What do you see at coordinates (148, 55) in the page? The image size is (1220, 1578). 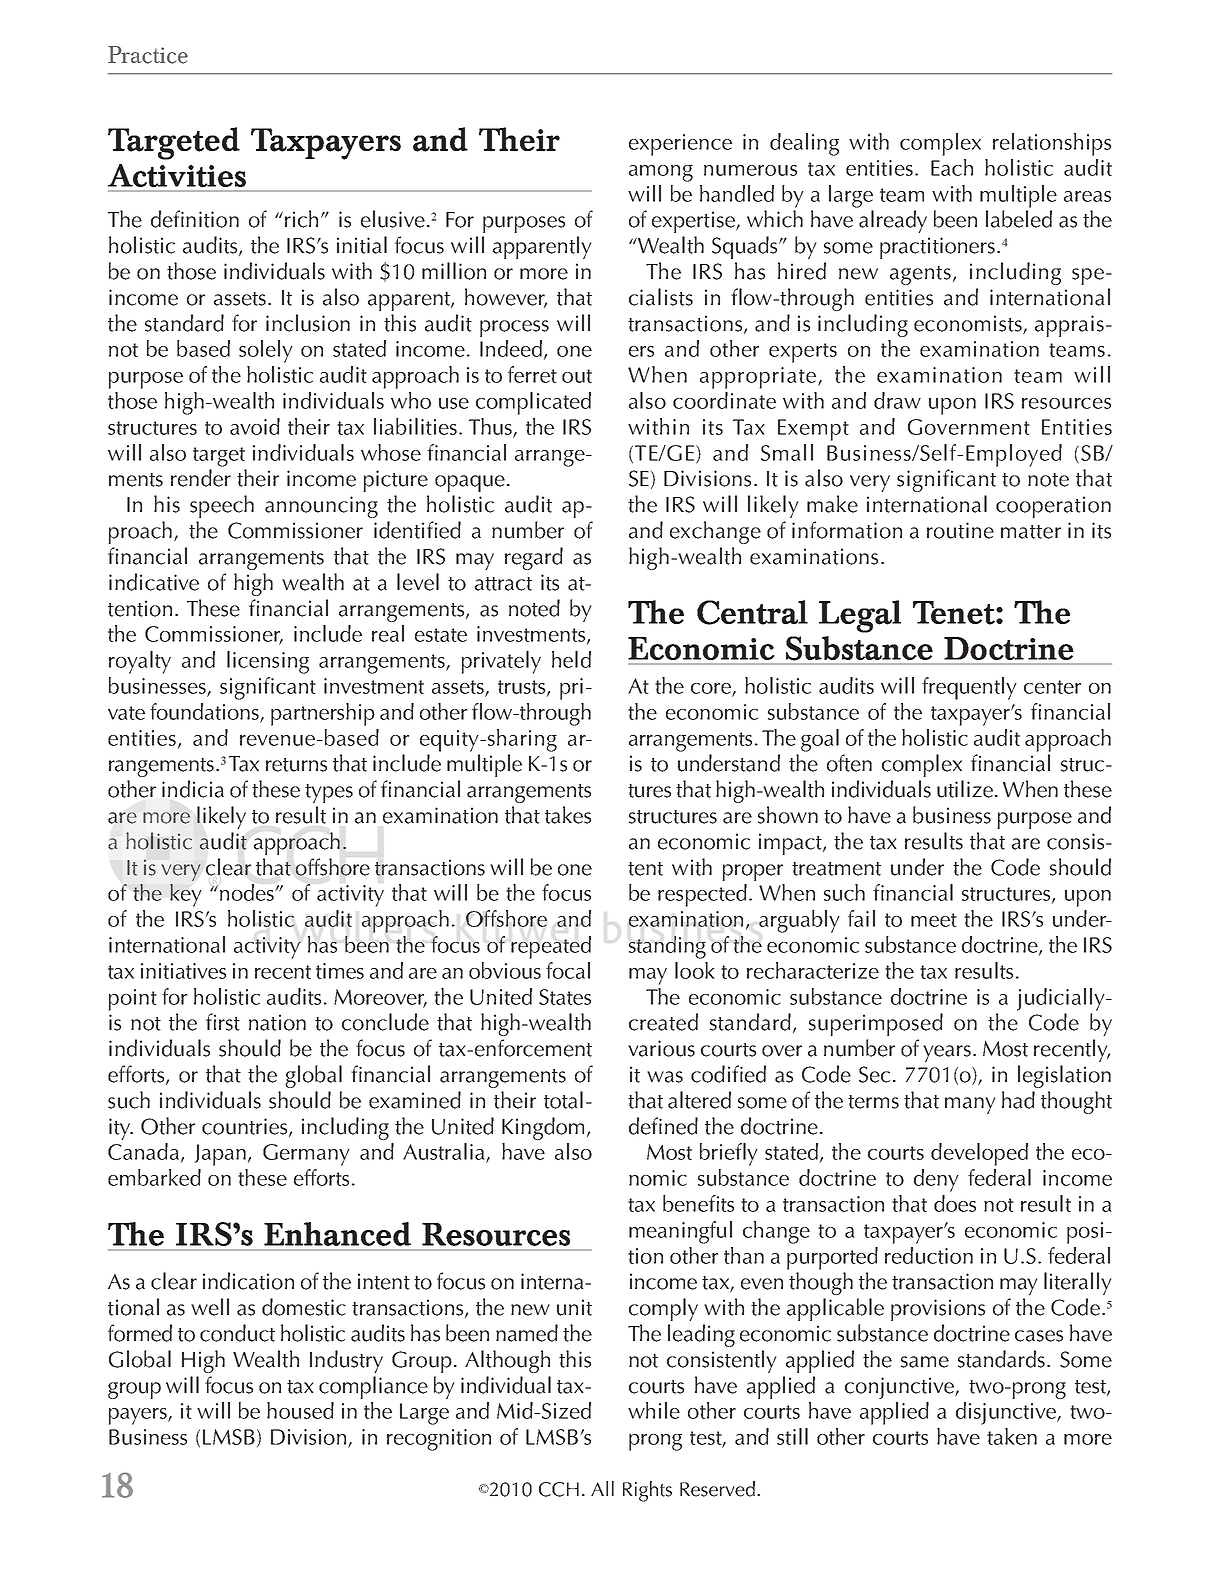 I see `Practice` at bounding box center [148, 55].
